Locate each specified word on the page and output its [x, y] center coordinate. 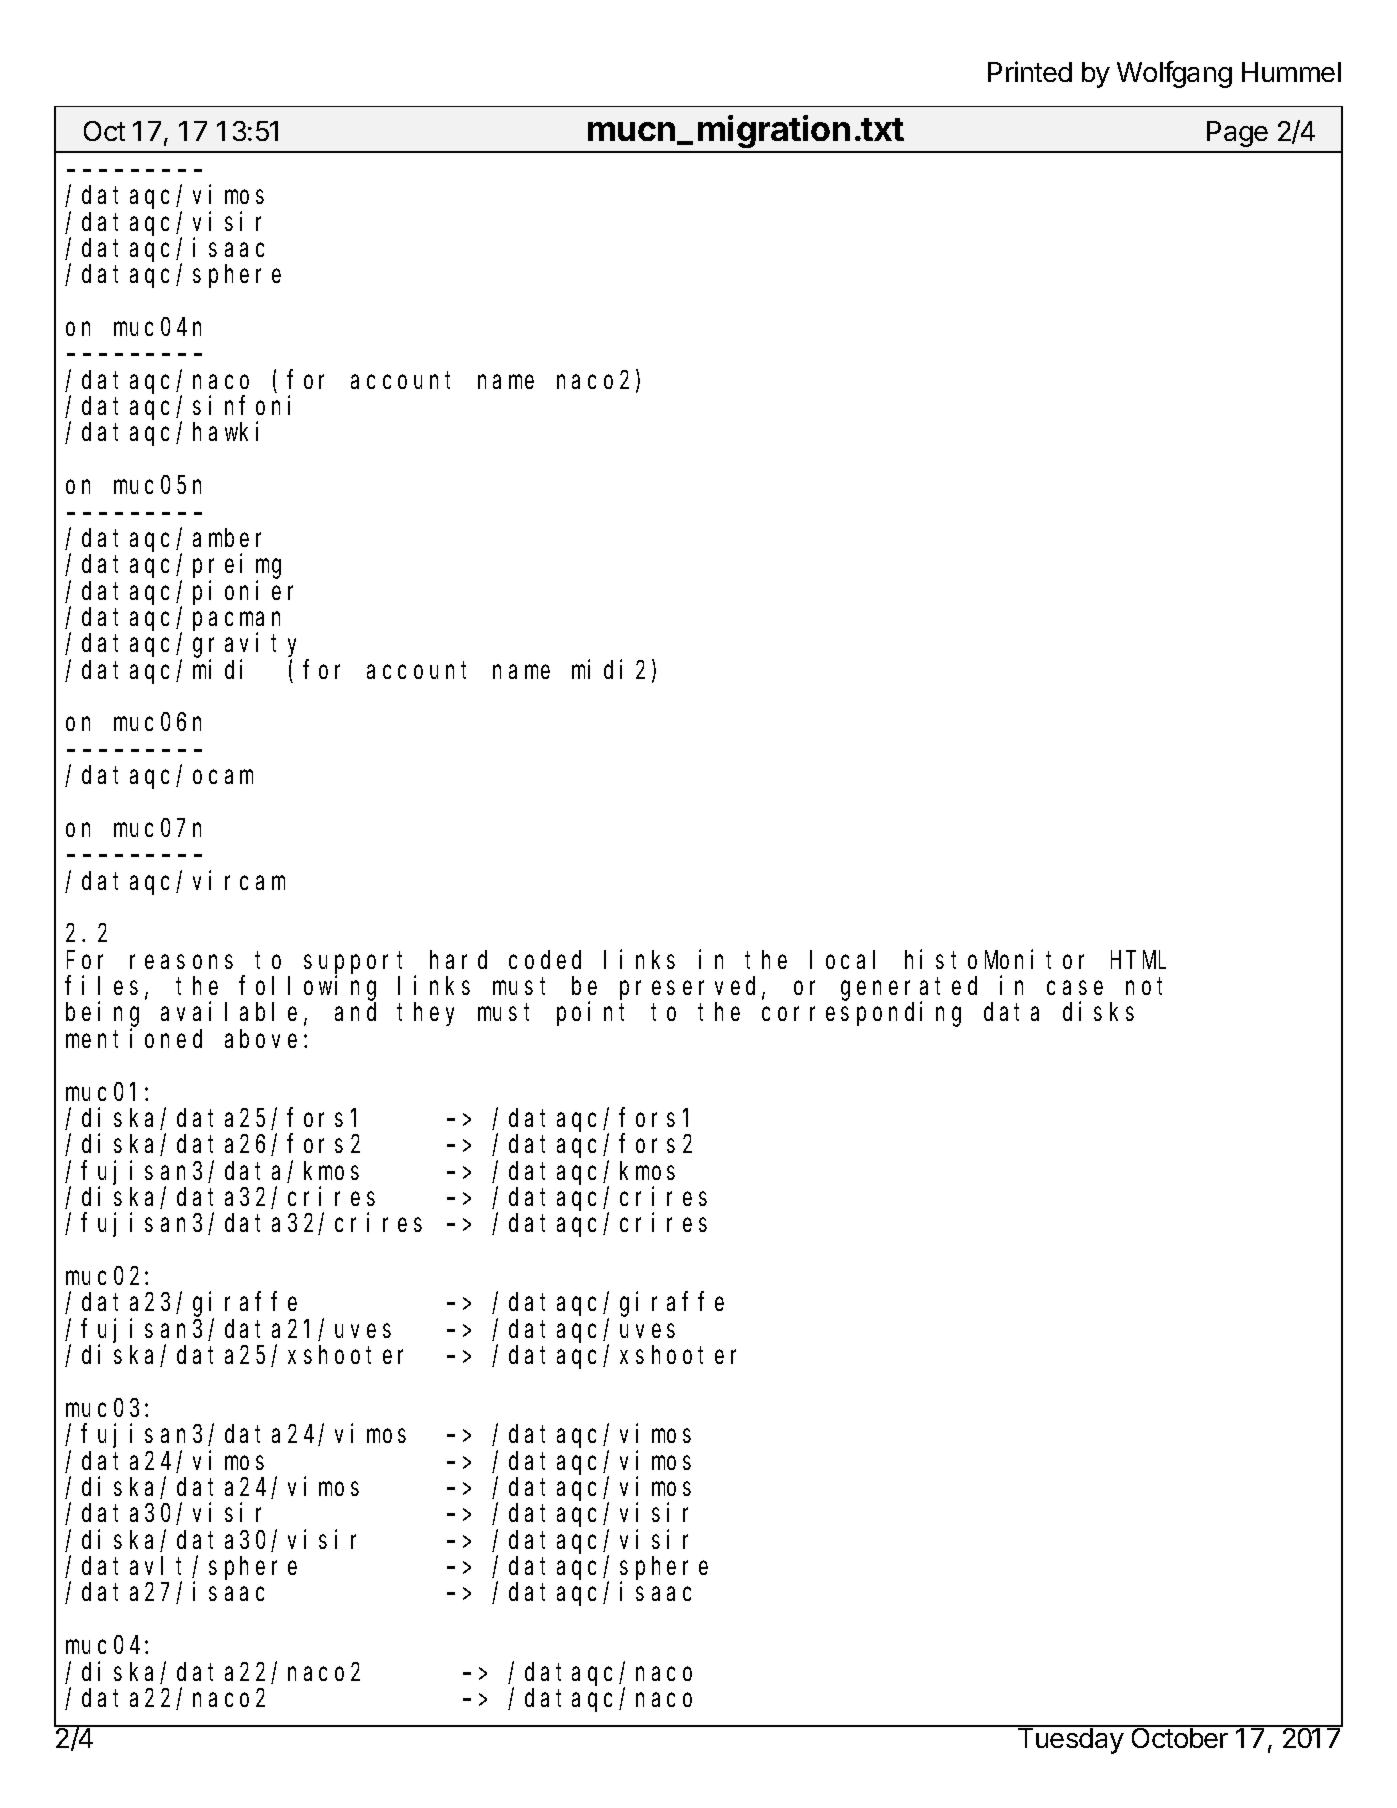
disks [1098, 1011]
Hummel [1291, 72]
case [1075, 988]
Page [1237, 134]
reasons [181, 962]
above [261, 1038]
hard [458, 959]
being [102, 1015]
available [229, 1011]
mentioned [134, 1038]
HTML [1138, 960]
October [1179, 1737]
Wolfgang [1174, 74]
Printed [1030, 71]
